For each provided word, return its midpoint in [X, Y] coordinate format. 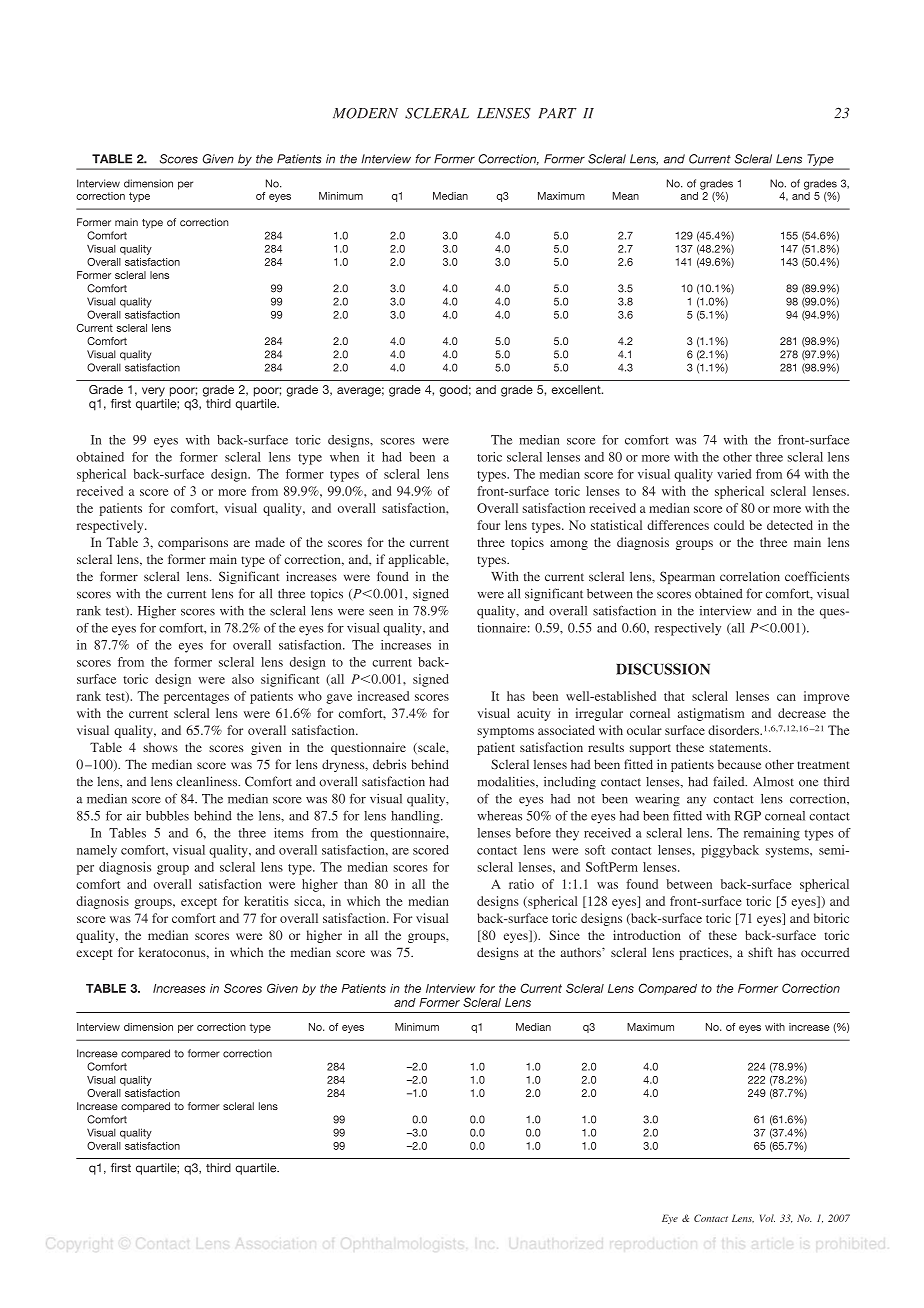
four [488, 525]
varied [734, 474]
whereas [499, 816]
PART [558, 113]
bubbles [167, 816]
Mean [626, 196]
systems [788, 852]
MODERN [365, 113]
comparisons [193, 543]
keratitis [266, 901]
